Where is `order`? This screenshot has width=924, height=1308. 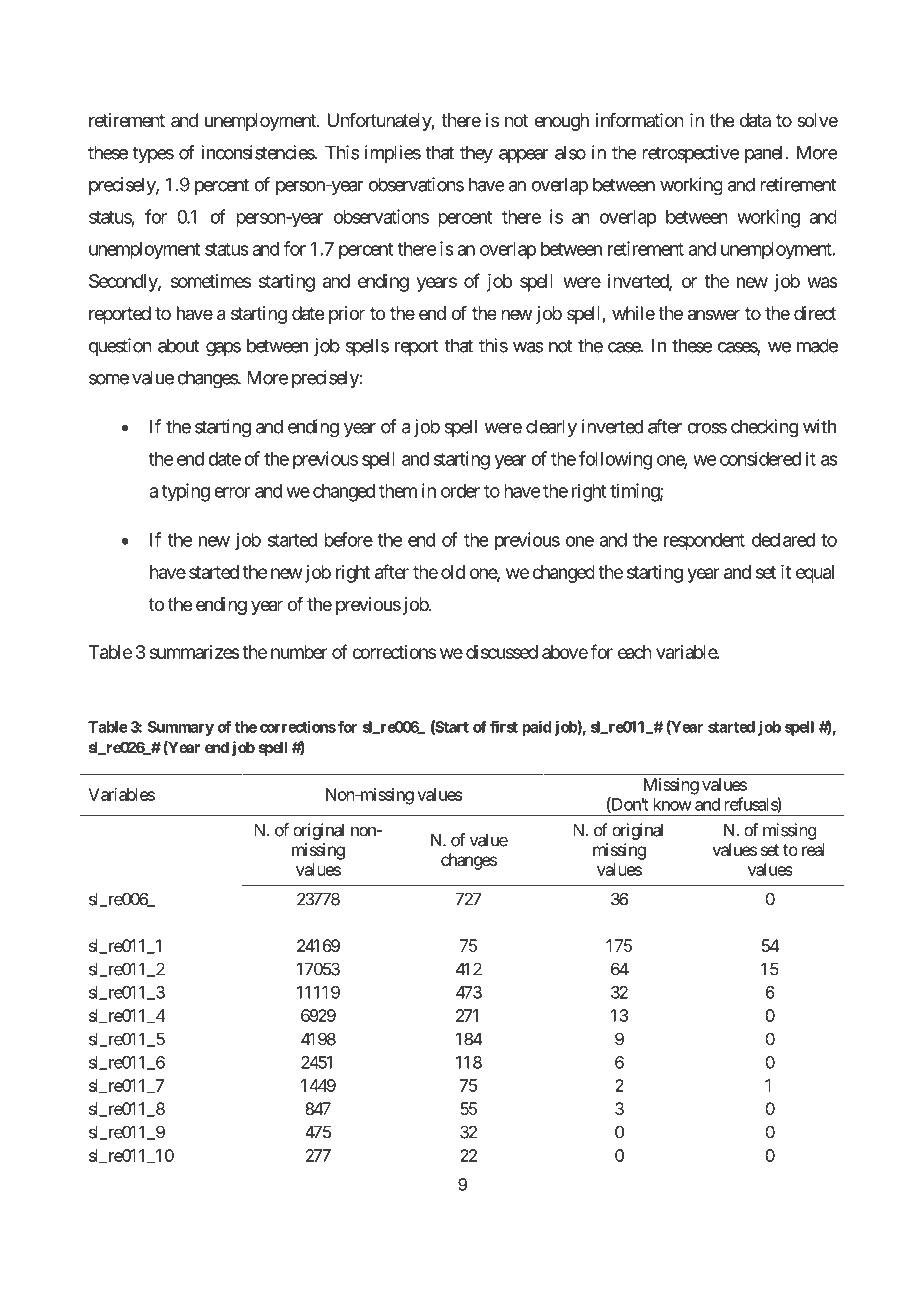 order is located at coordinates (460, 491).
